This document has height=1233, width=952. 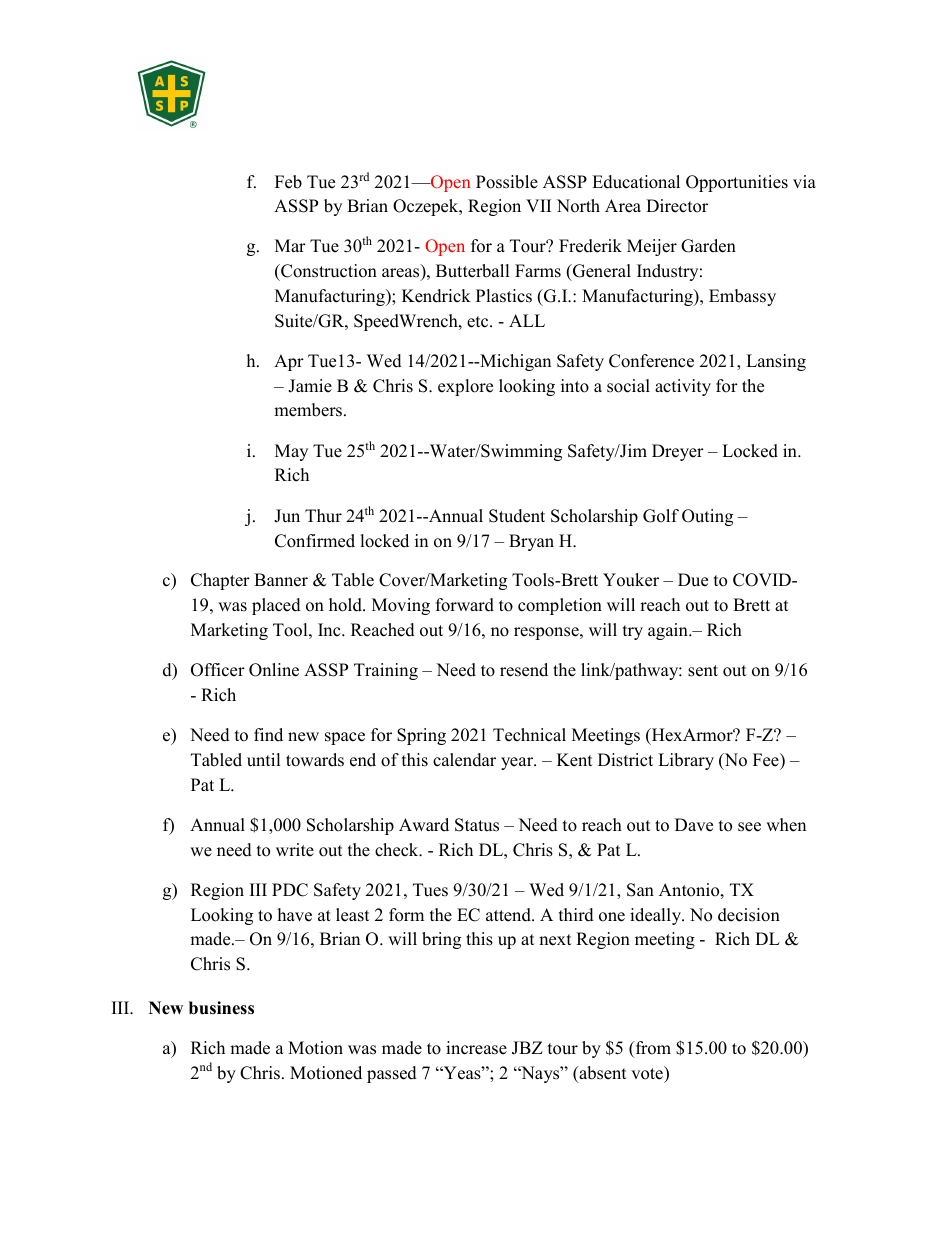 I want to click on VII, so click(x=538, y=205).
